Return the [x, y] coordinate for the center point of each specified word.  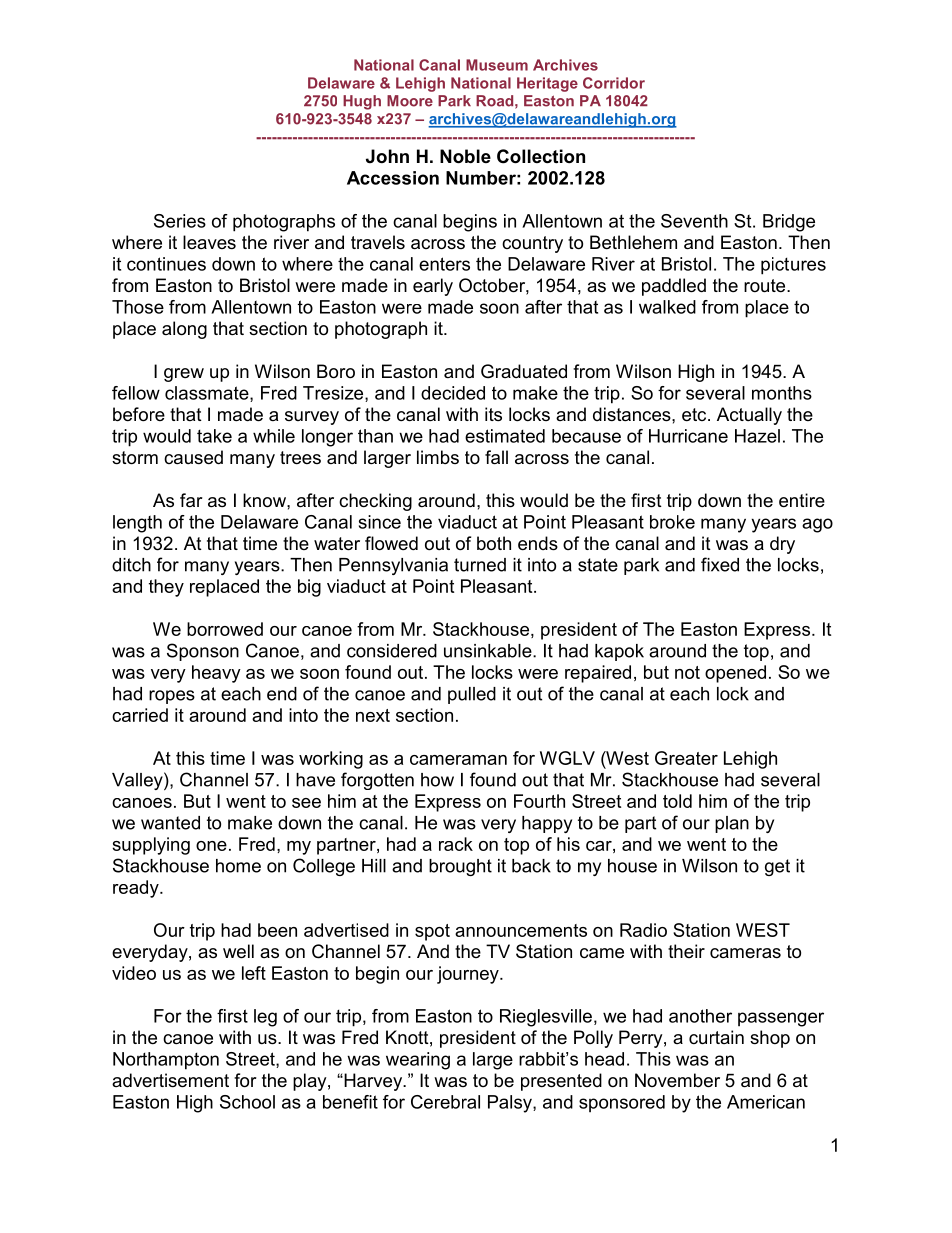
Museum [497, 65]
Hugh [362, 102]
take [214, 436]
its [493, 414]
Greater [686, 758]
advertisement [170, 1080]
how [437, 780]
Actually [749, 416]
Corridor [614, 83]
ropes [172, 697]
